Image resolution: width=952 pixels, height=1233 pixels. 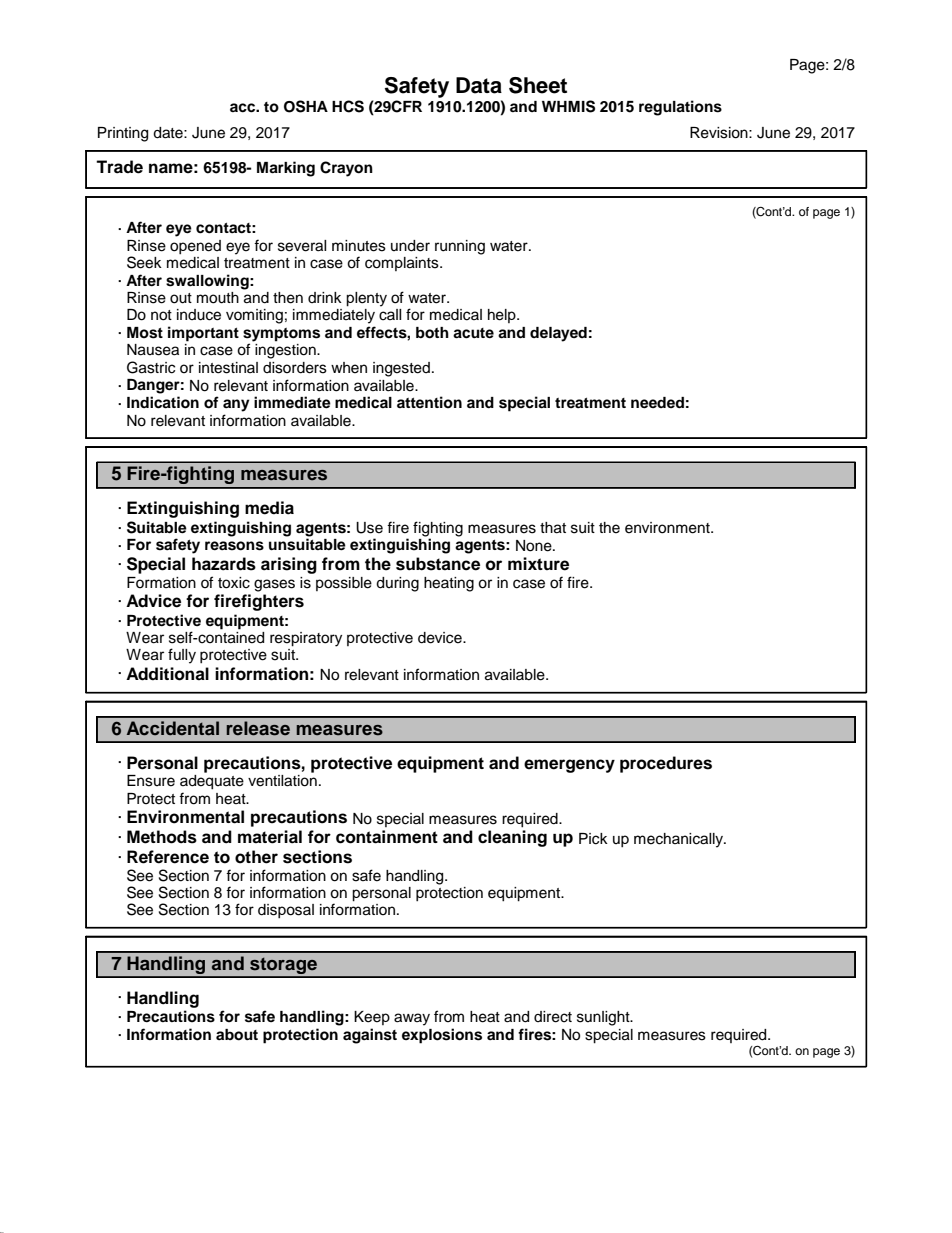 I want to click on about, so click(x=237, y=1035).
